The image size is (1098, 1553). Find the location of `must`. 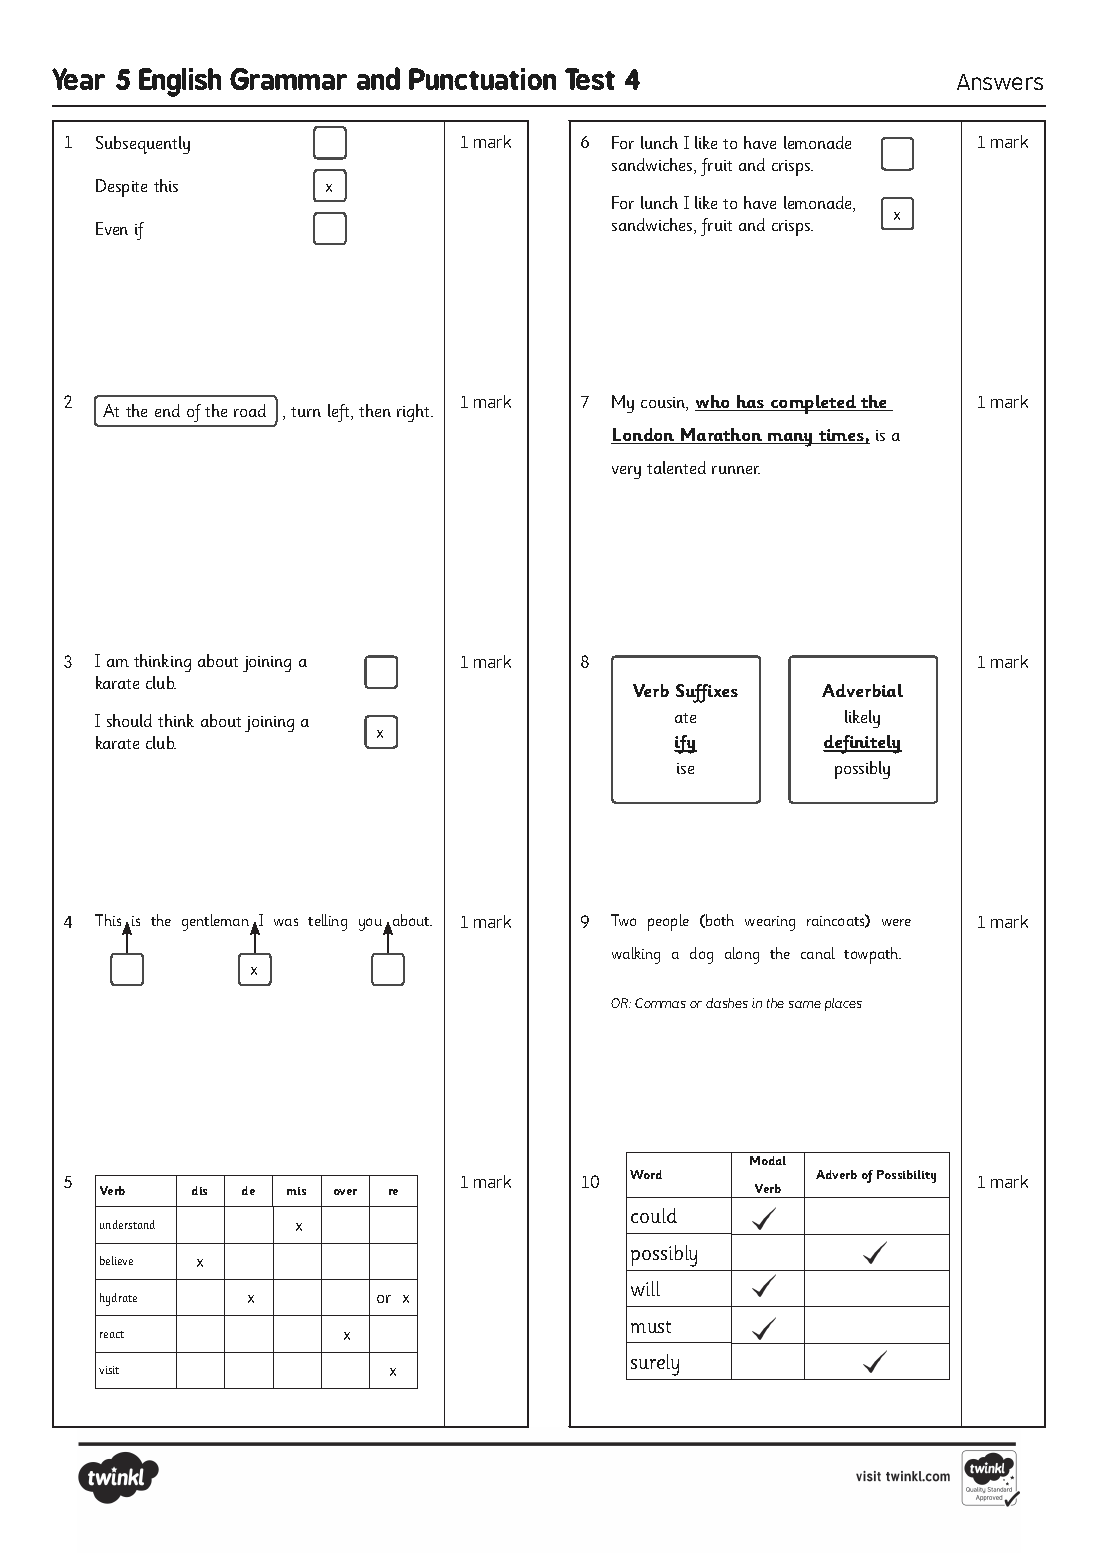

must is located at coordinates (651, 1327).
